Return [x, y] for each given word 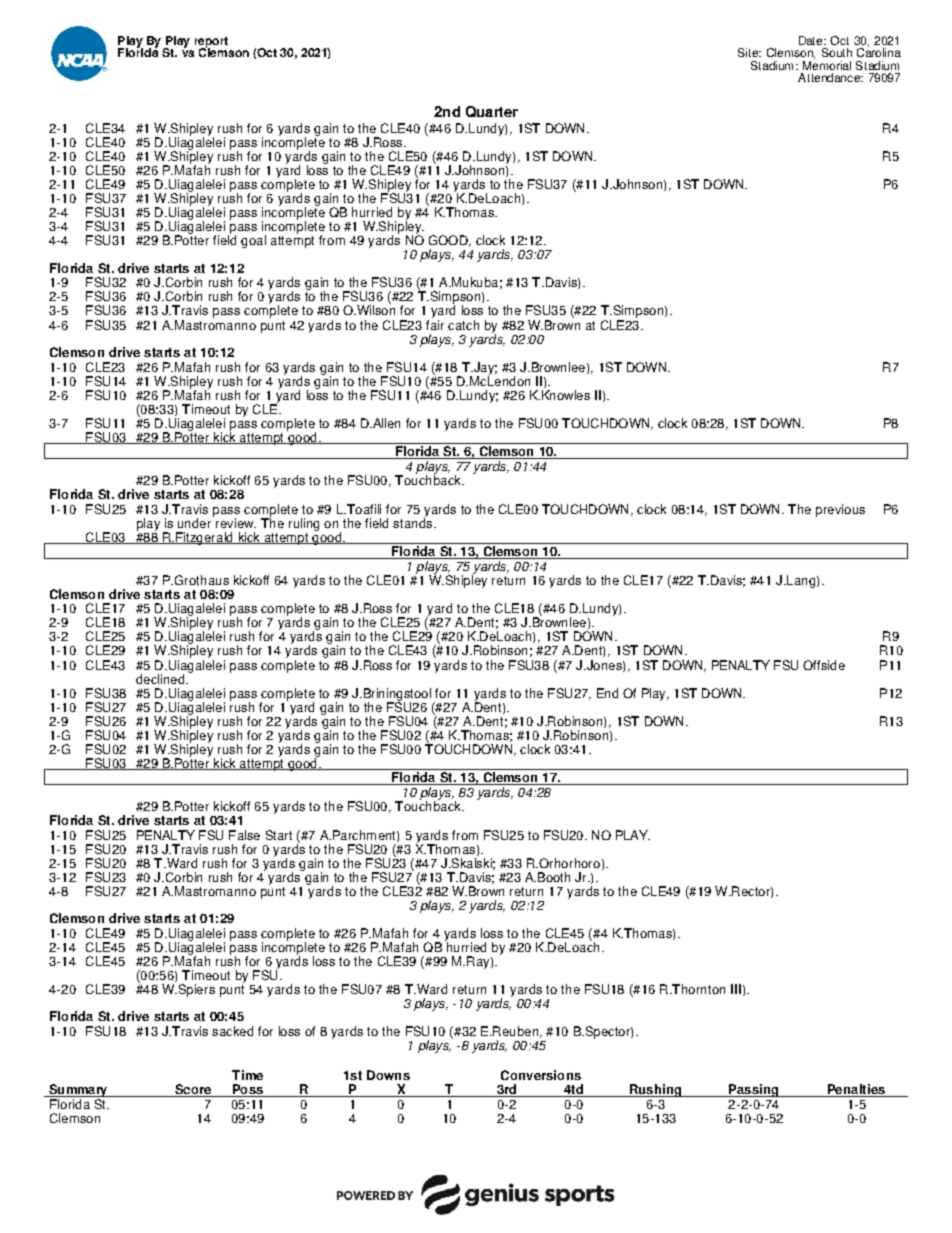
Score [193, 1089]
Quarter [492, 111]
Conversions [541, 1075]
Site [749, 52]
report [211, 43]
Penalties [856, 1089]
